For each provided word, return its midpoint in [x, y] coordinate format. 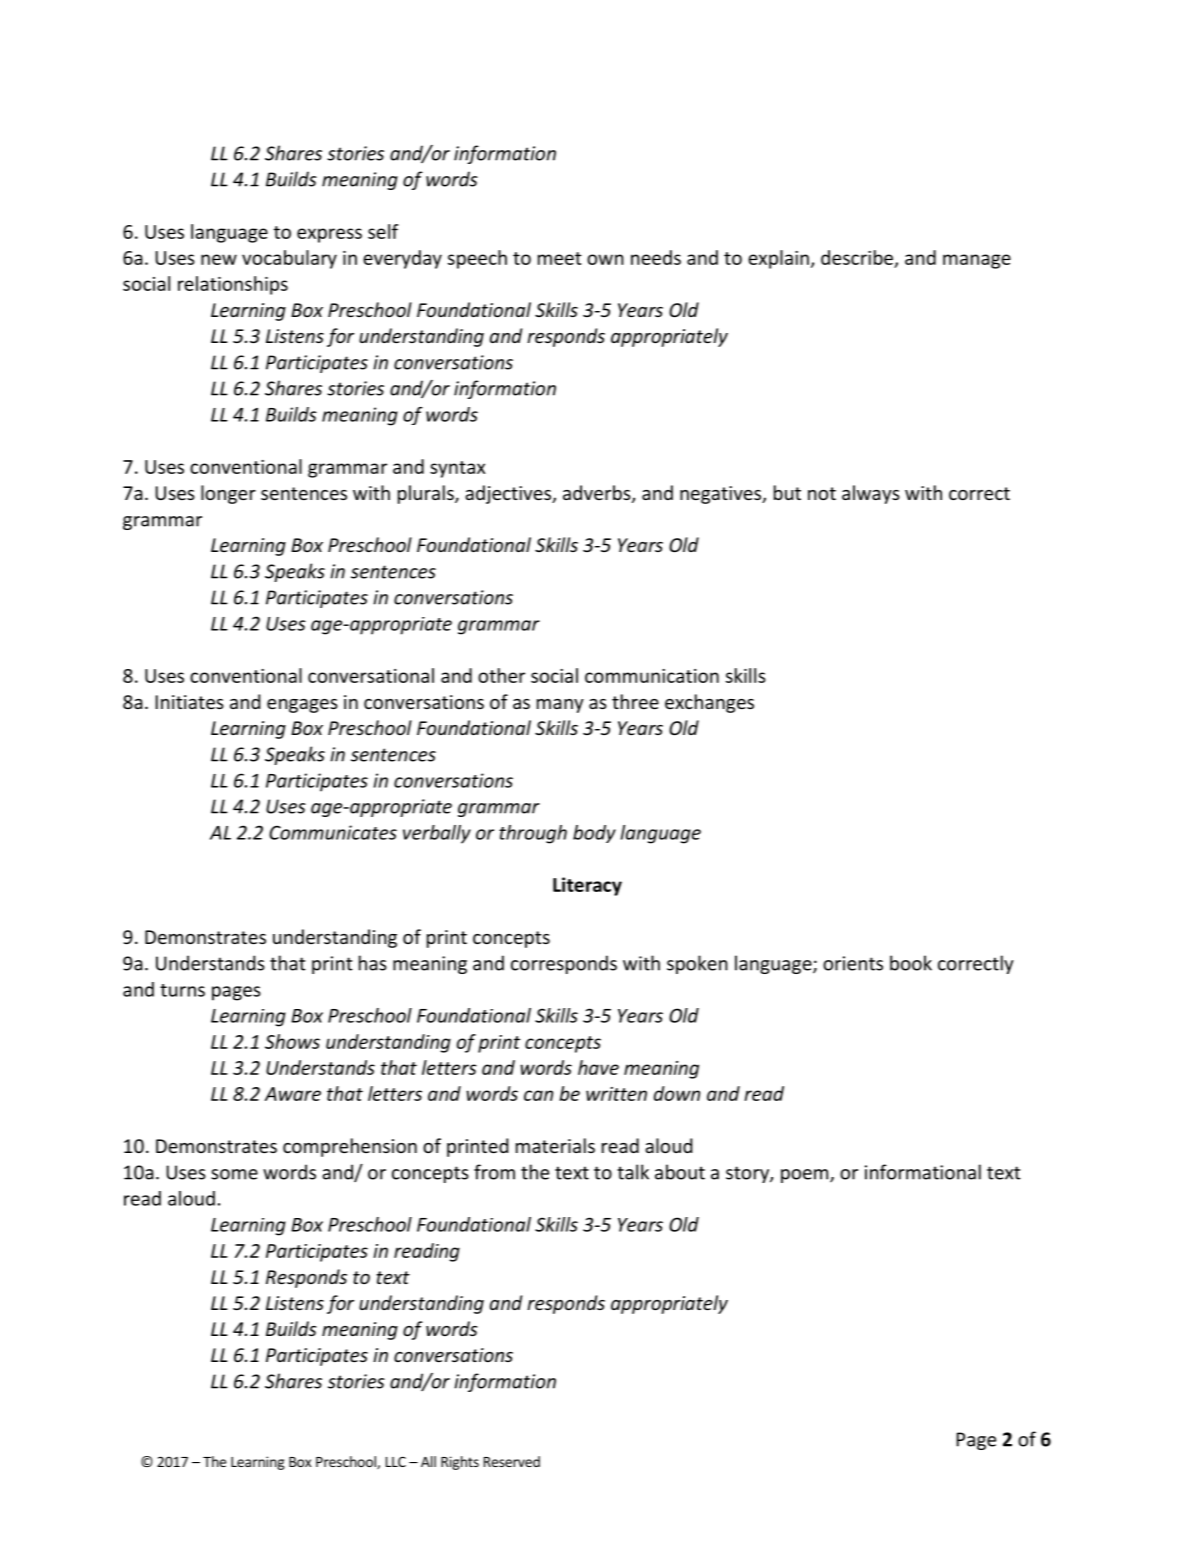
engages [302, 706]
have [598, 1067]
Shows [292, 1041]
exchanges [709, 703]
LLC [396, 1461]
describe [857, 257]
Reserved [512, 1461]
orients [853, 963]
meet [560, 258]
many [560, 706]
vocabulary [289, 259]
